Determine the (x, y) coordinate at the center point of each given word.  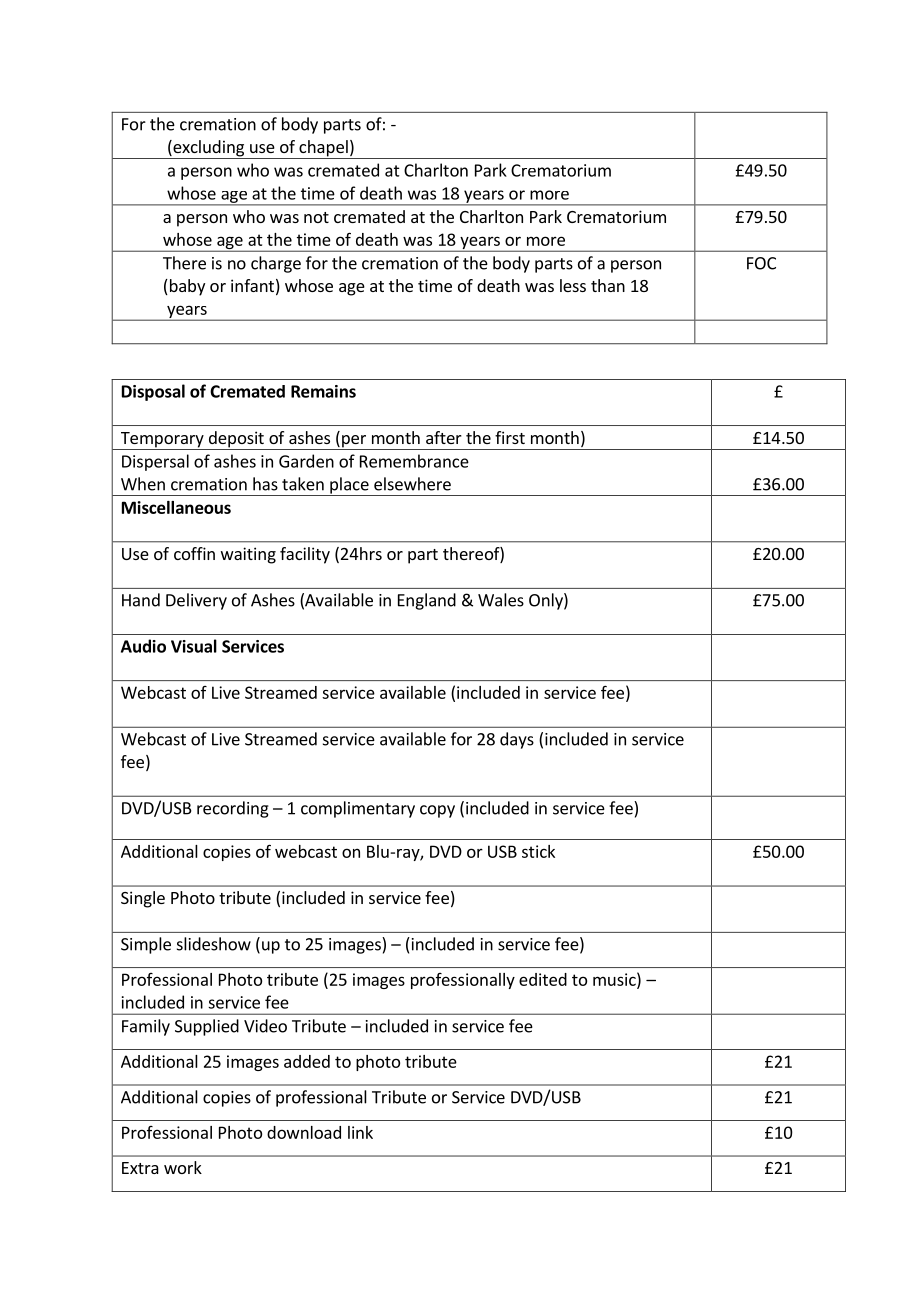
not (316, 217)
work (183, 1167)
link (360, 1132)
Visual (194, 646)
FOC (761, 263)
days (517, 740)
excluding (208, 149)
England (427, 601)
